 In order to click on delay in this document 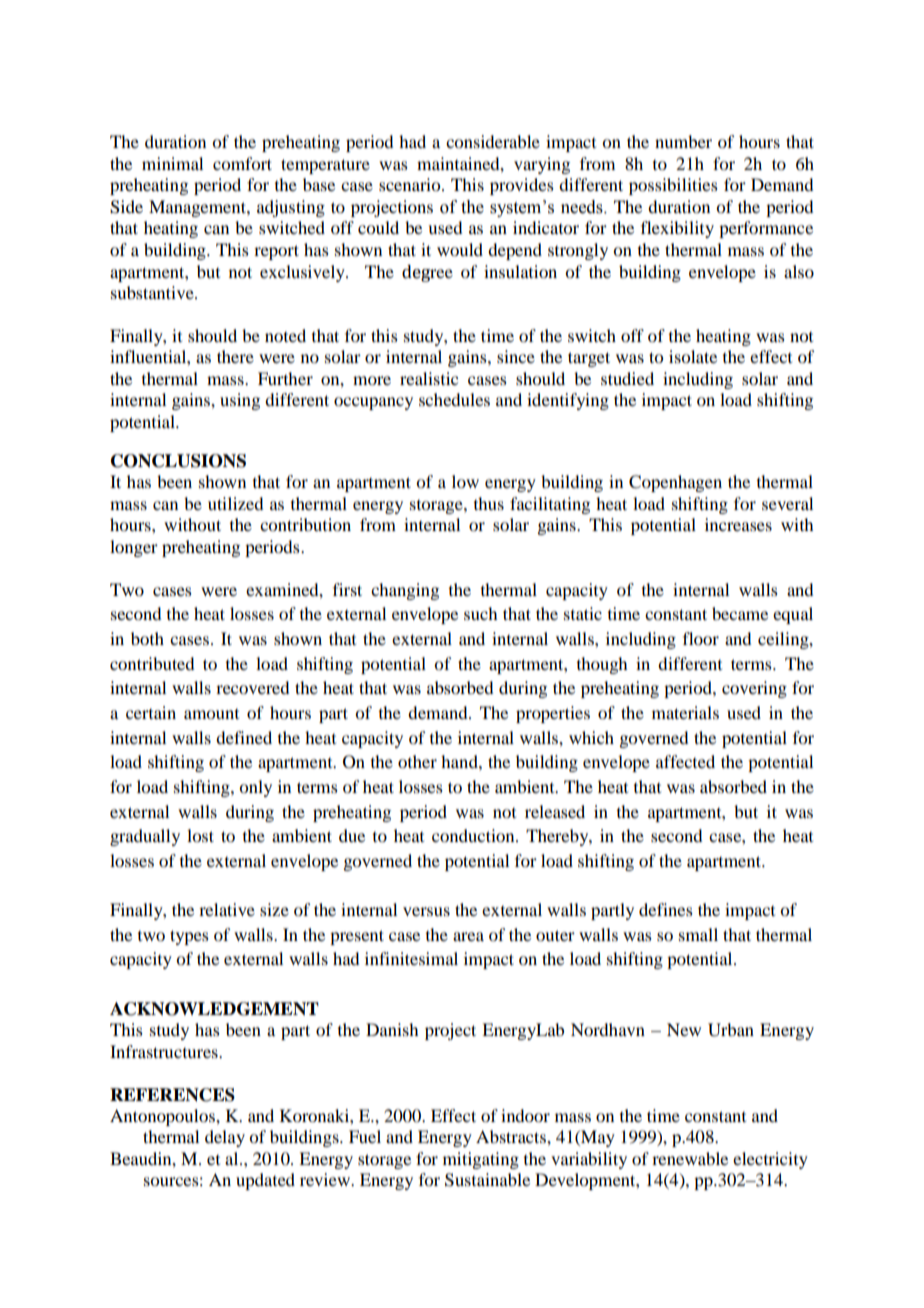, I will do `click(225, 1138)`.
